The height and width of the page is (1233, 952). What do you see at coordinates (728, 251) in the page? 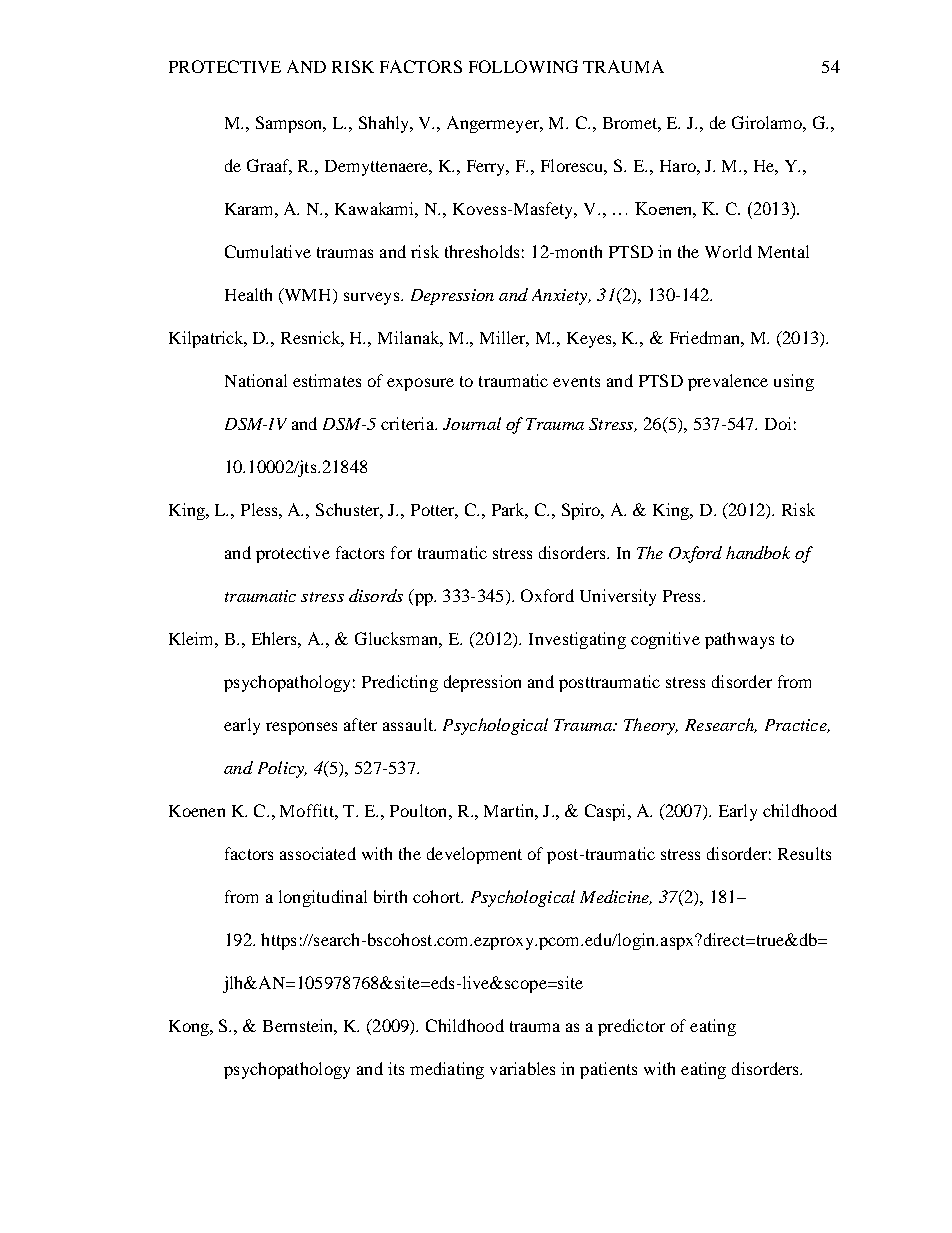
I see `World` at bounding box center [728, 251].
